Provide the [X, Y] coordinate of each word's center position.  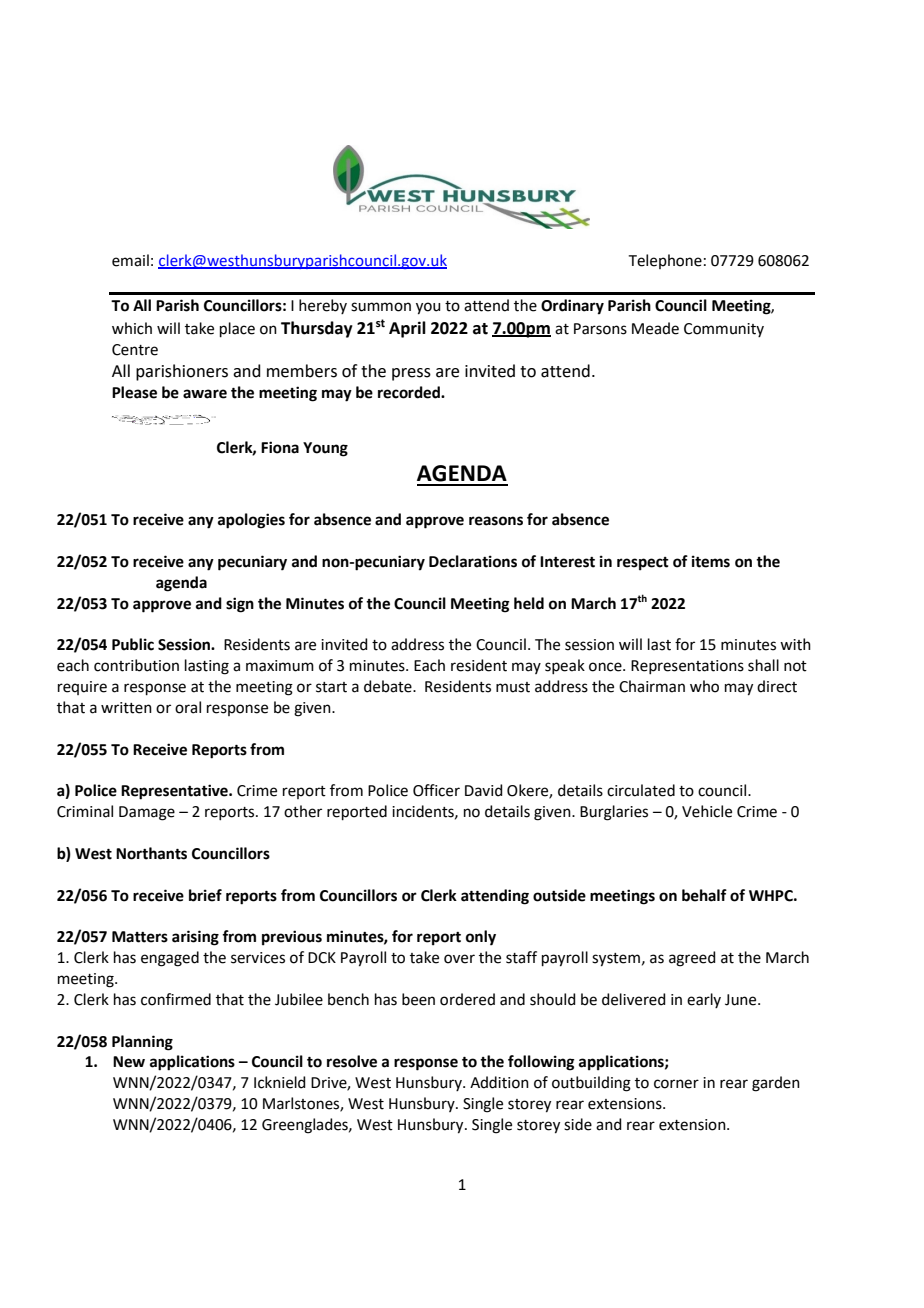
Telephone [665, 261]
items [711, 561]
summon [381, 307]
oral [188, 707]
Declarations [473, 561]
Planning [142, 1043]
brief [205, 895]
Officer [436, 790]
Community [724, 330]
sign [240, 605]
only [481, 938]
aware [205, 394]
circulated [641, 790]
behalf [704, 895]
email [130, 260]
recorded [410, 392]
